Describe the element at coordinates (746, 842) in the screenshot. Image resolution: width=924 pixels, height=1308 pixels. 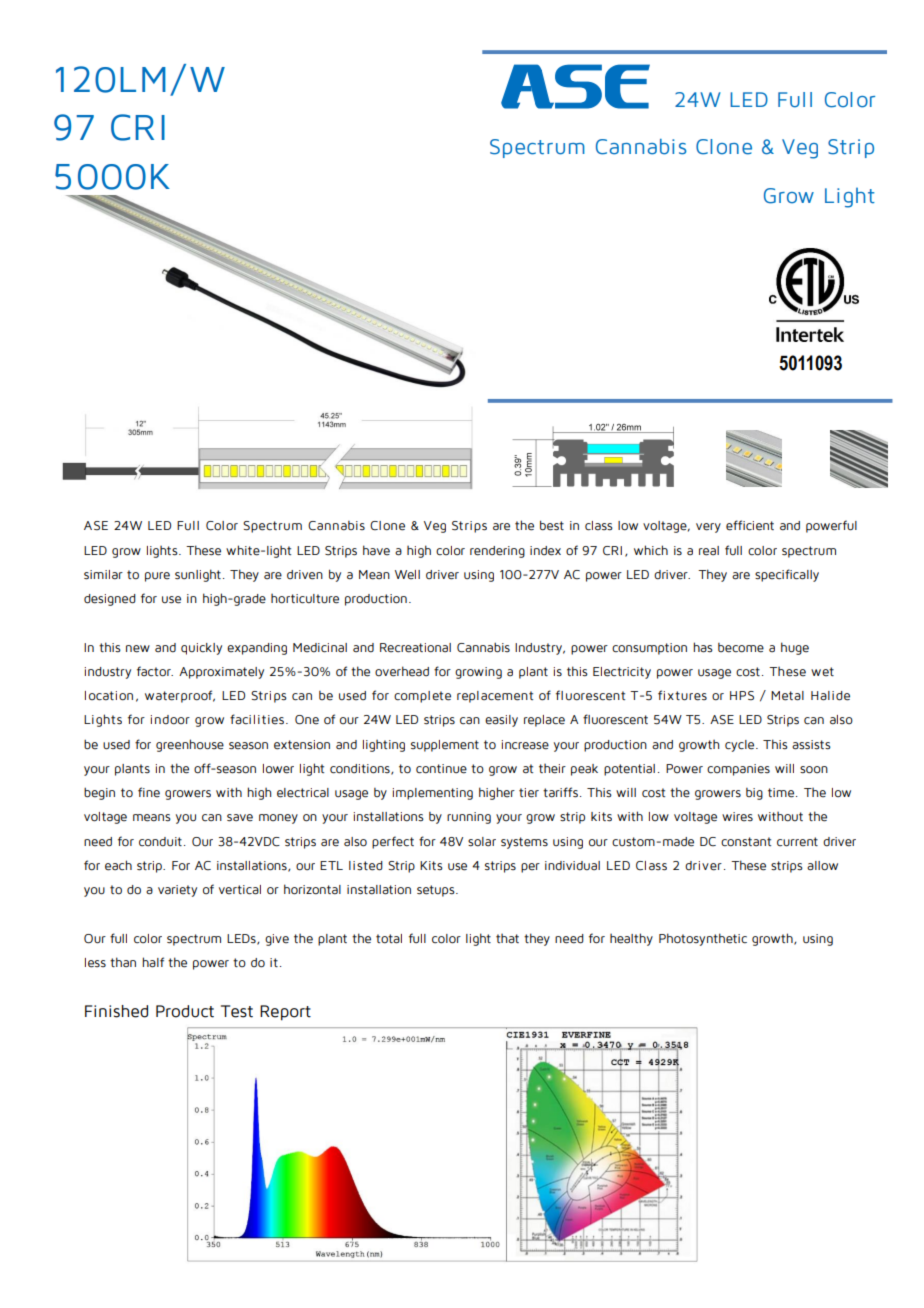
I see `constant` at that location.
